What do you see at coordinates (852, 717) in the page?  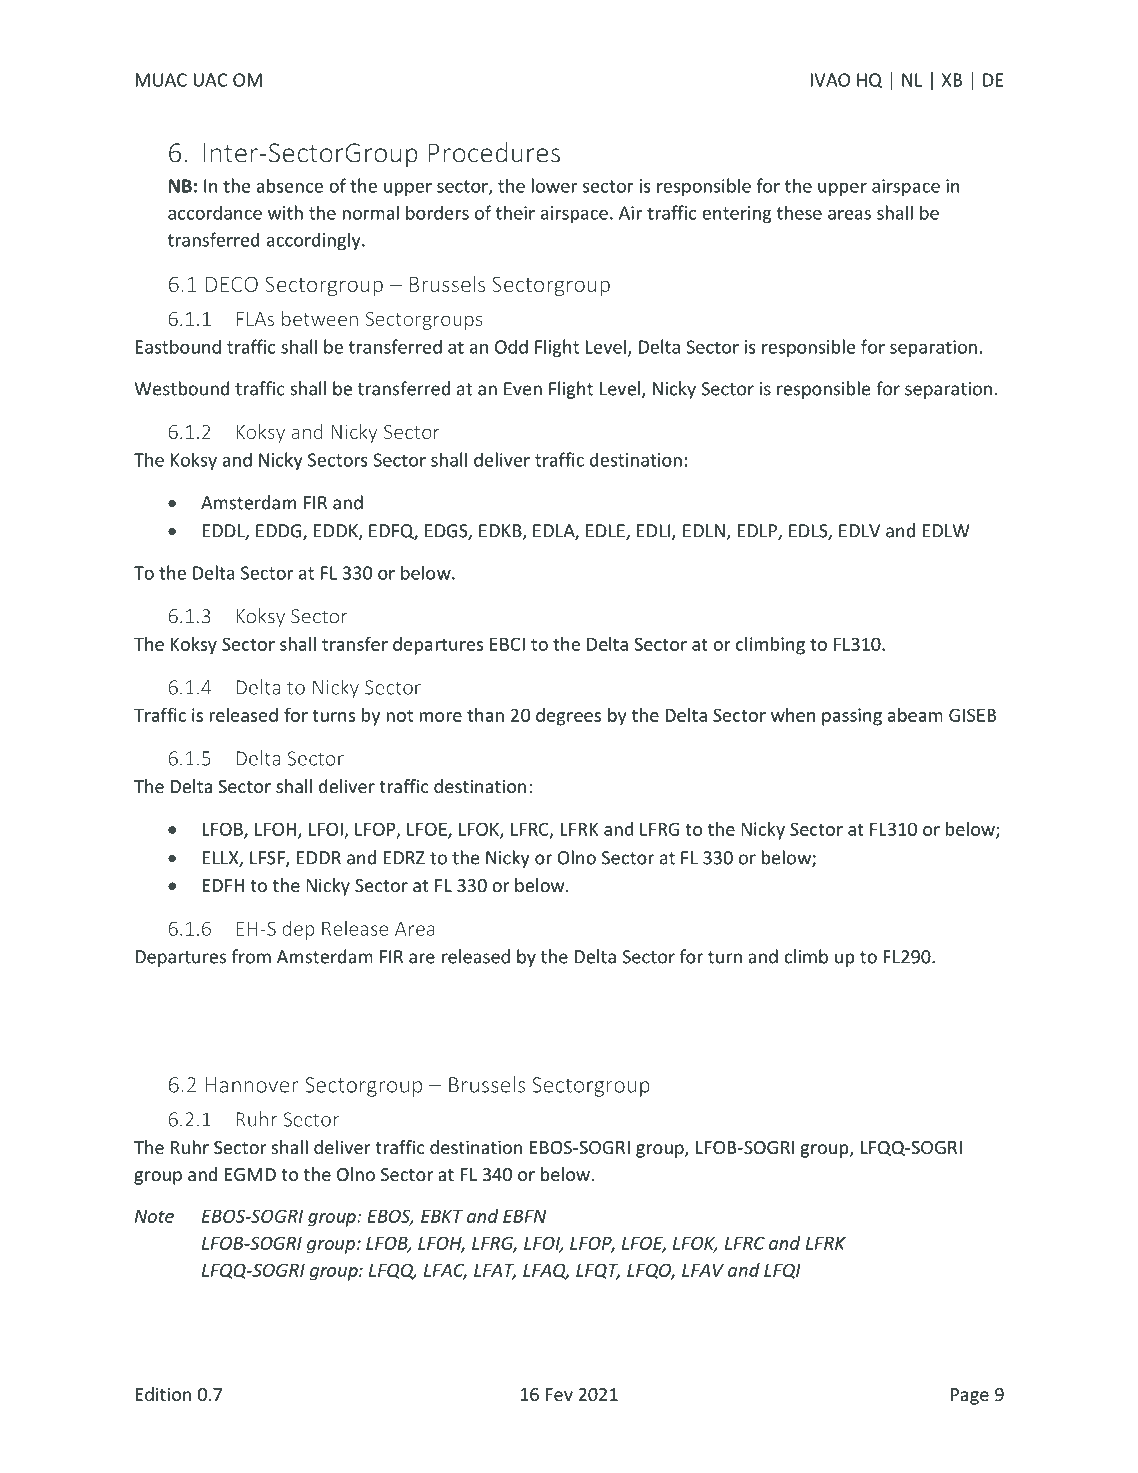 I see `passing` at bounding box center [852, 717].
